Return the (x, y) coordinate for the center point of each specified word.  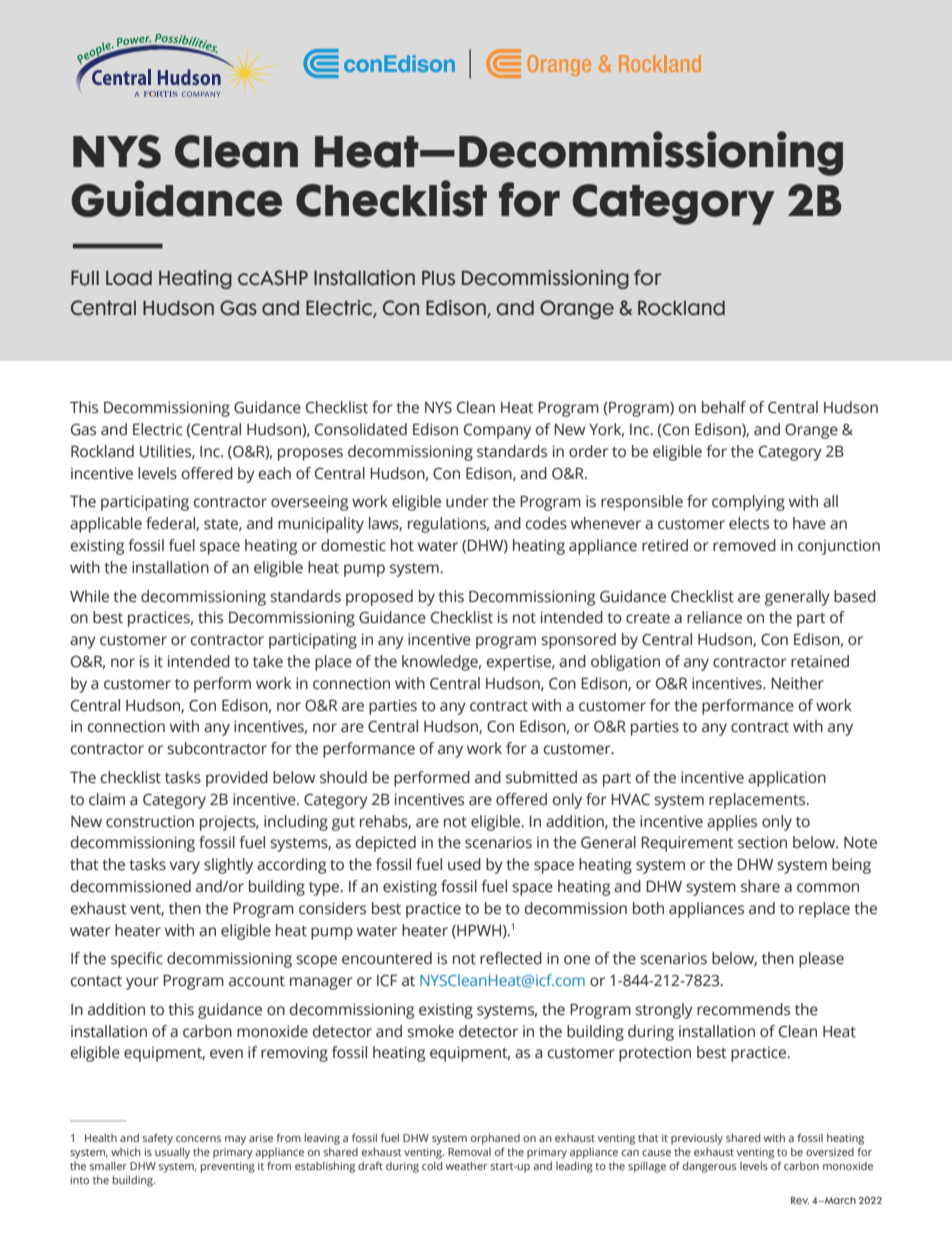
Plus (438, 278)
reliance (714, 617)
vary (185, 867)
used (464, 864)
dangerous (709, 1167)
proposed (379, 598)
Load (129, 278)
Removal (469, 1152)
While (89, 596)
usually (172, 1153)
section (762, 842)
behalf (724, 407)
